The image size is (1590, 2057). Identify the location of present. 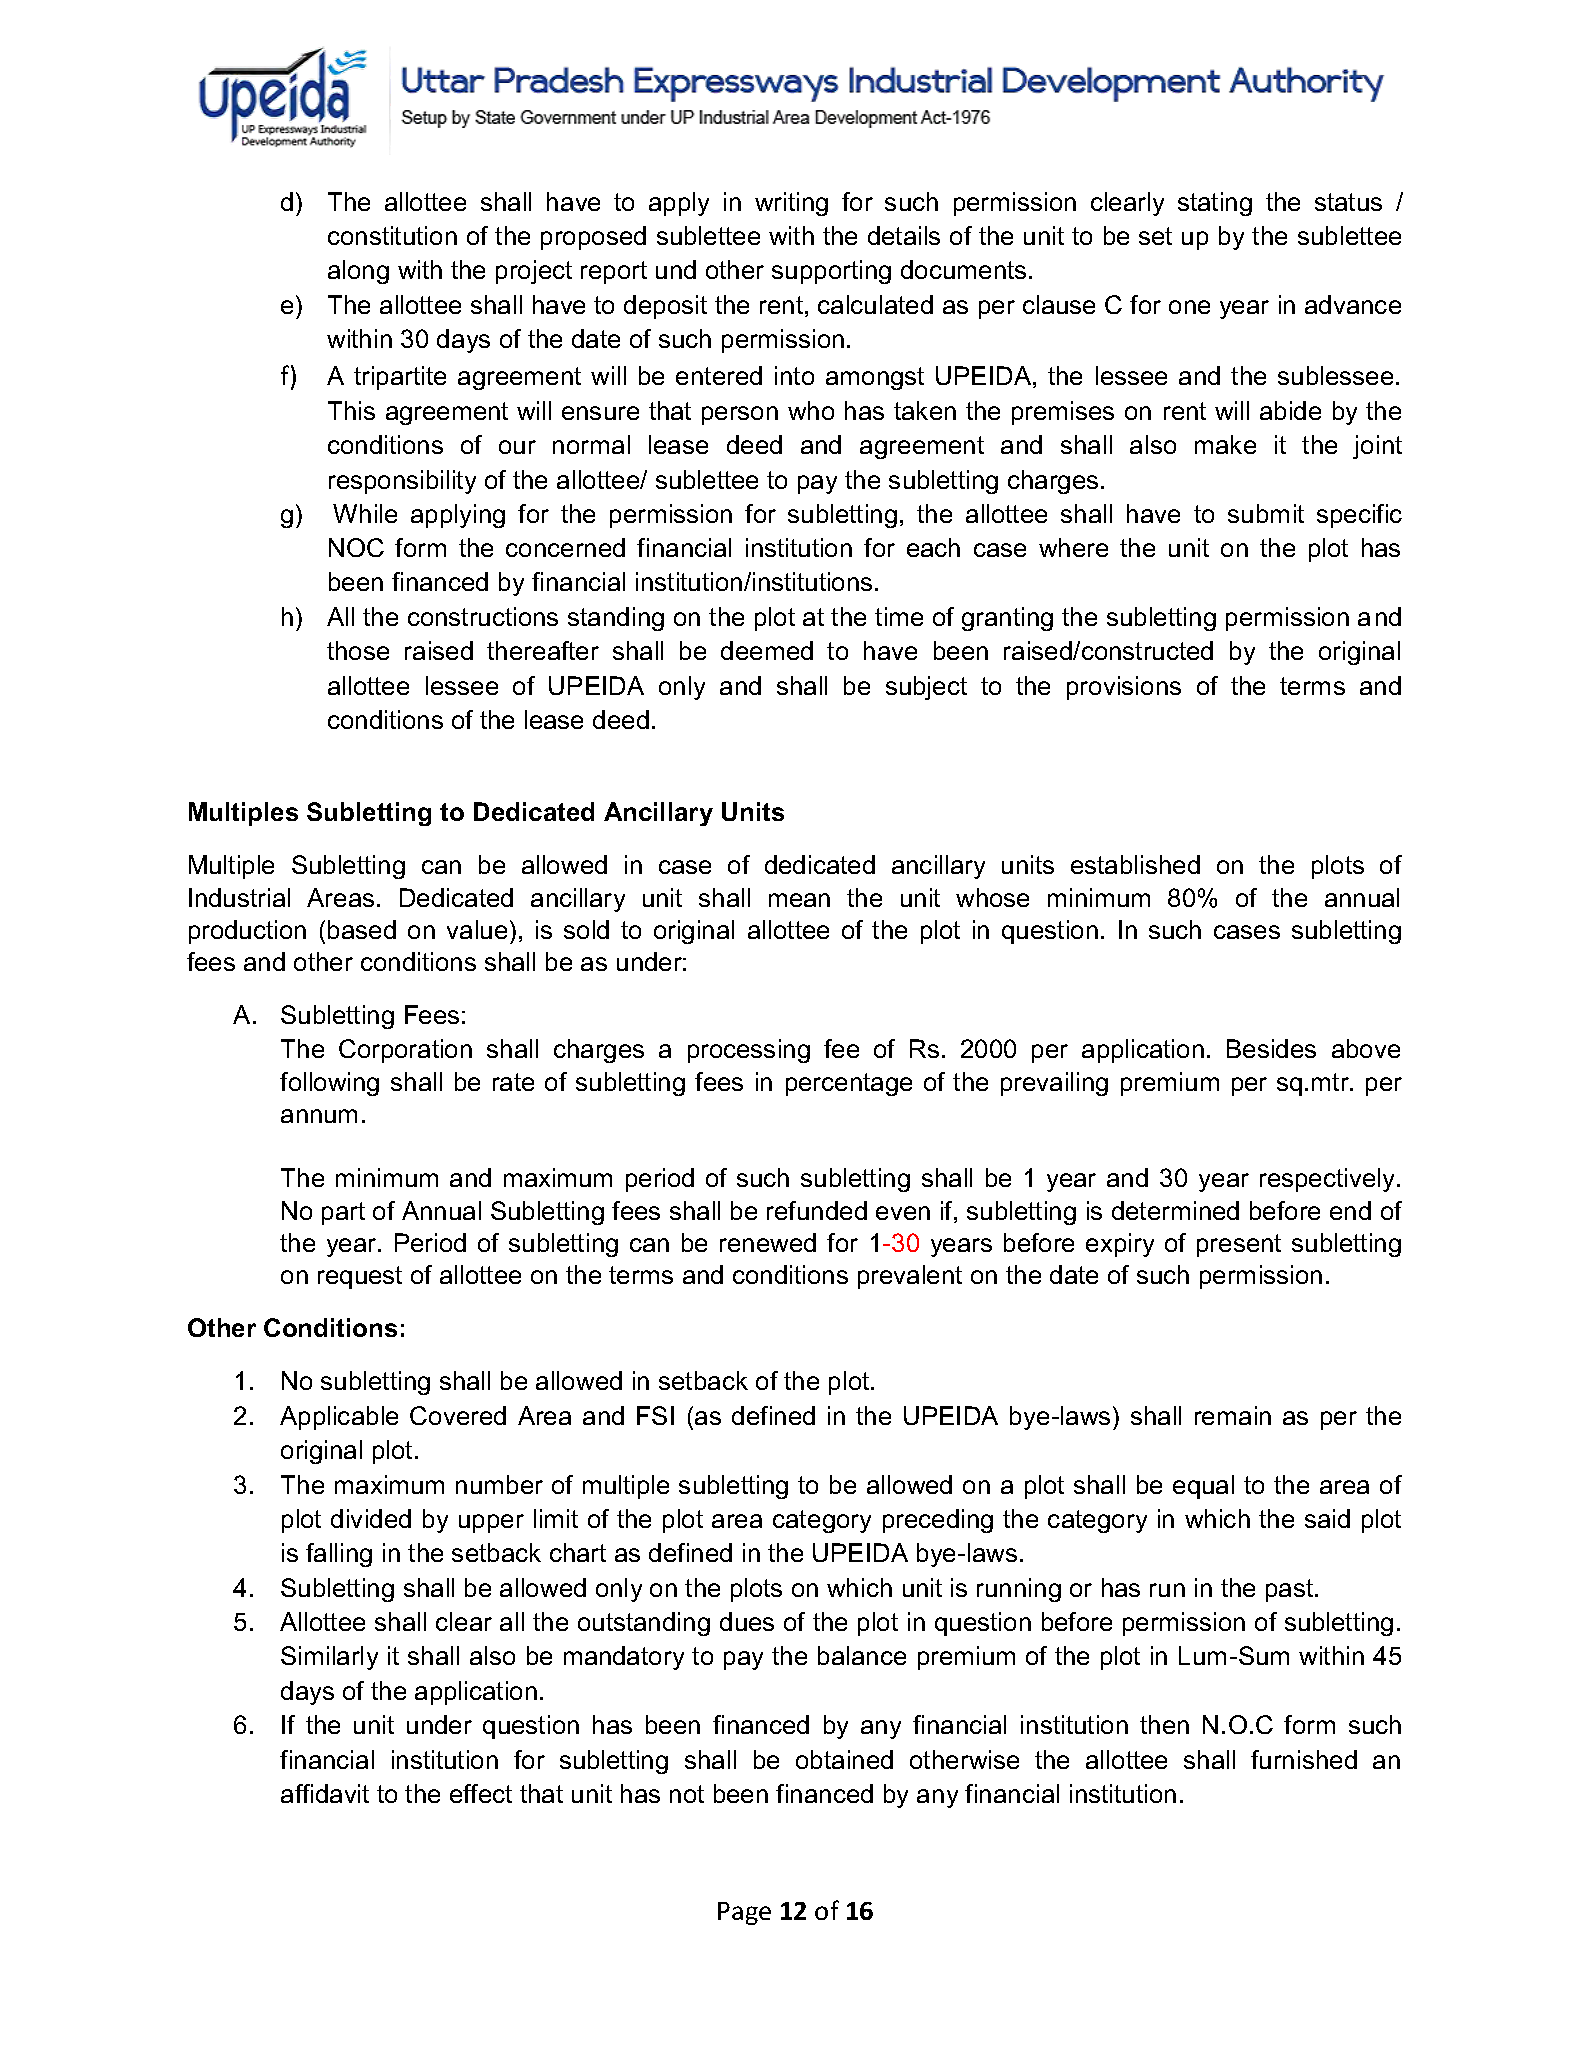
(1239, 1245).
